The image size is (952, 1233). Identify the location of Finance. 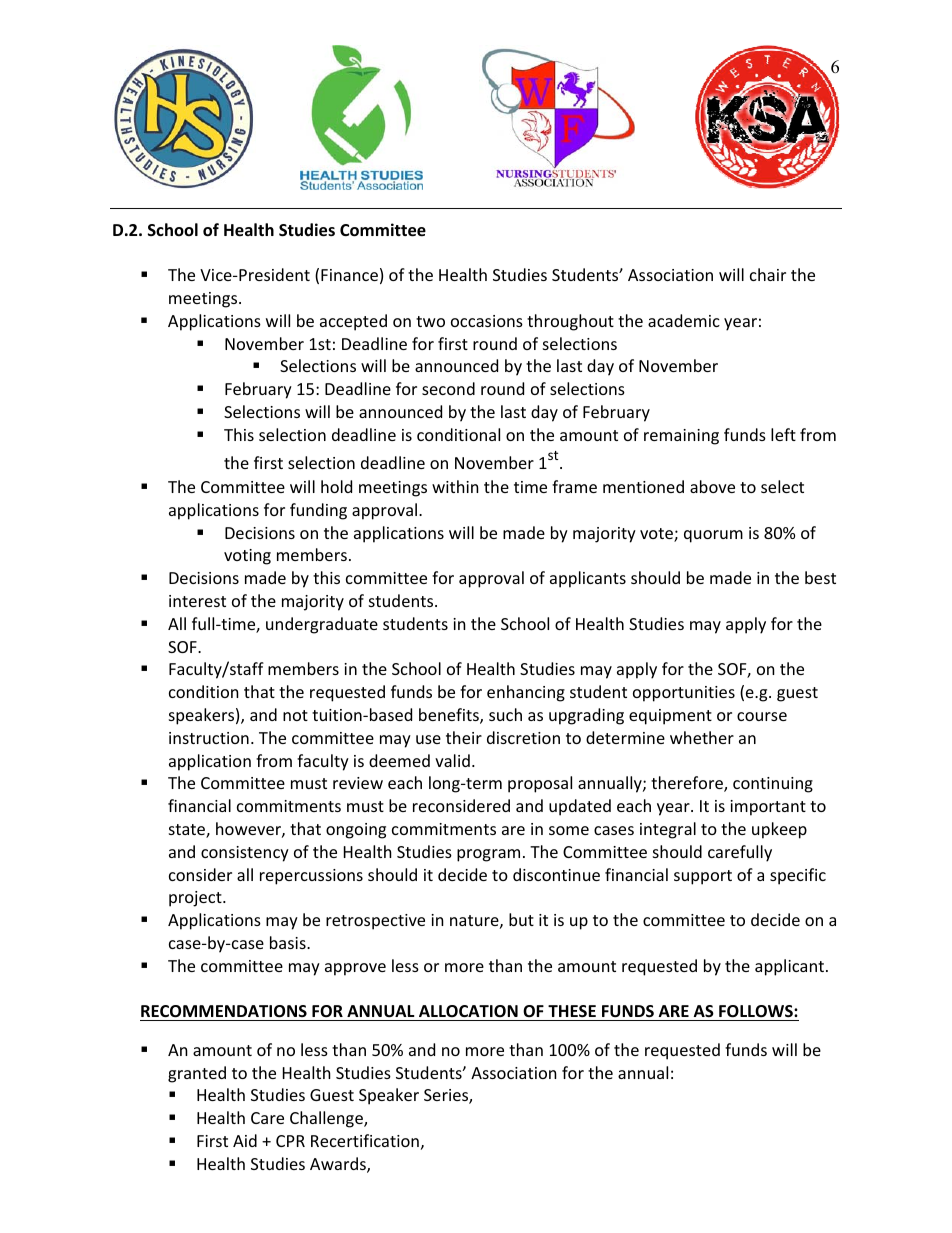
(349, 275).
